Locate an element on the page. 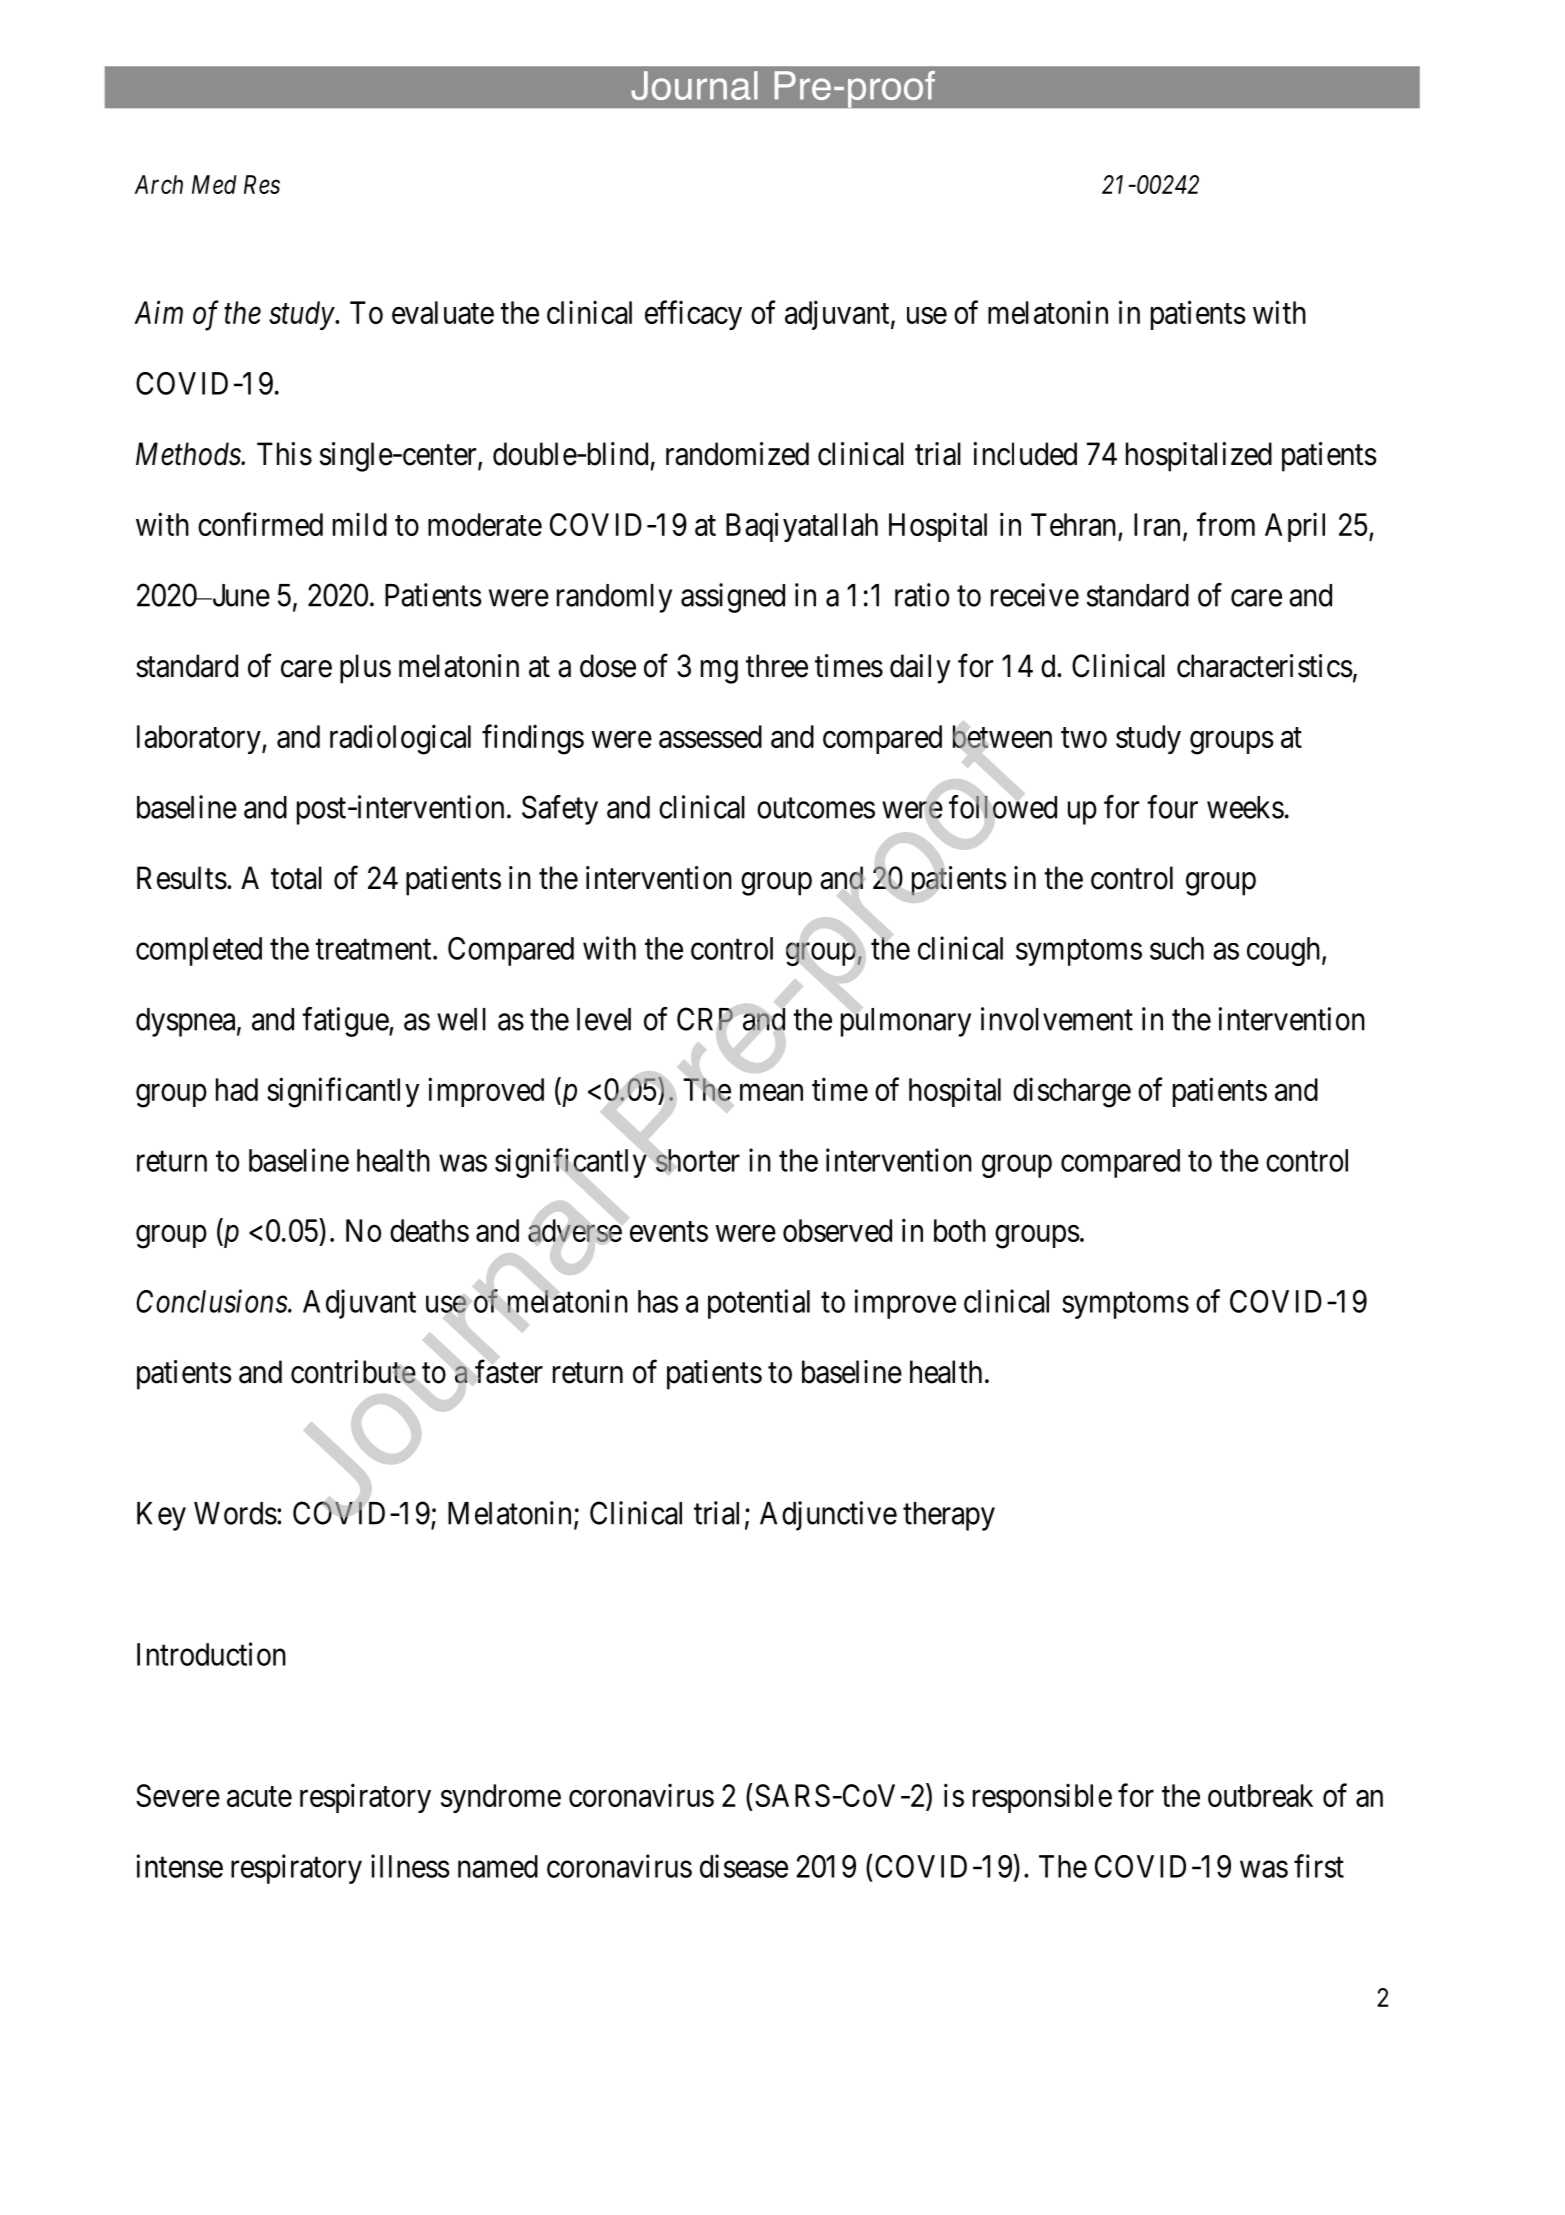  included is located at coordinates (1025, 454).
